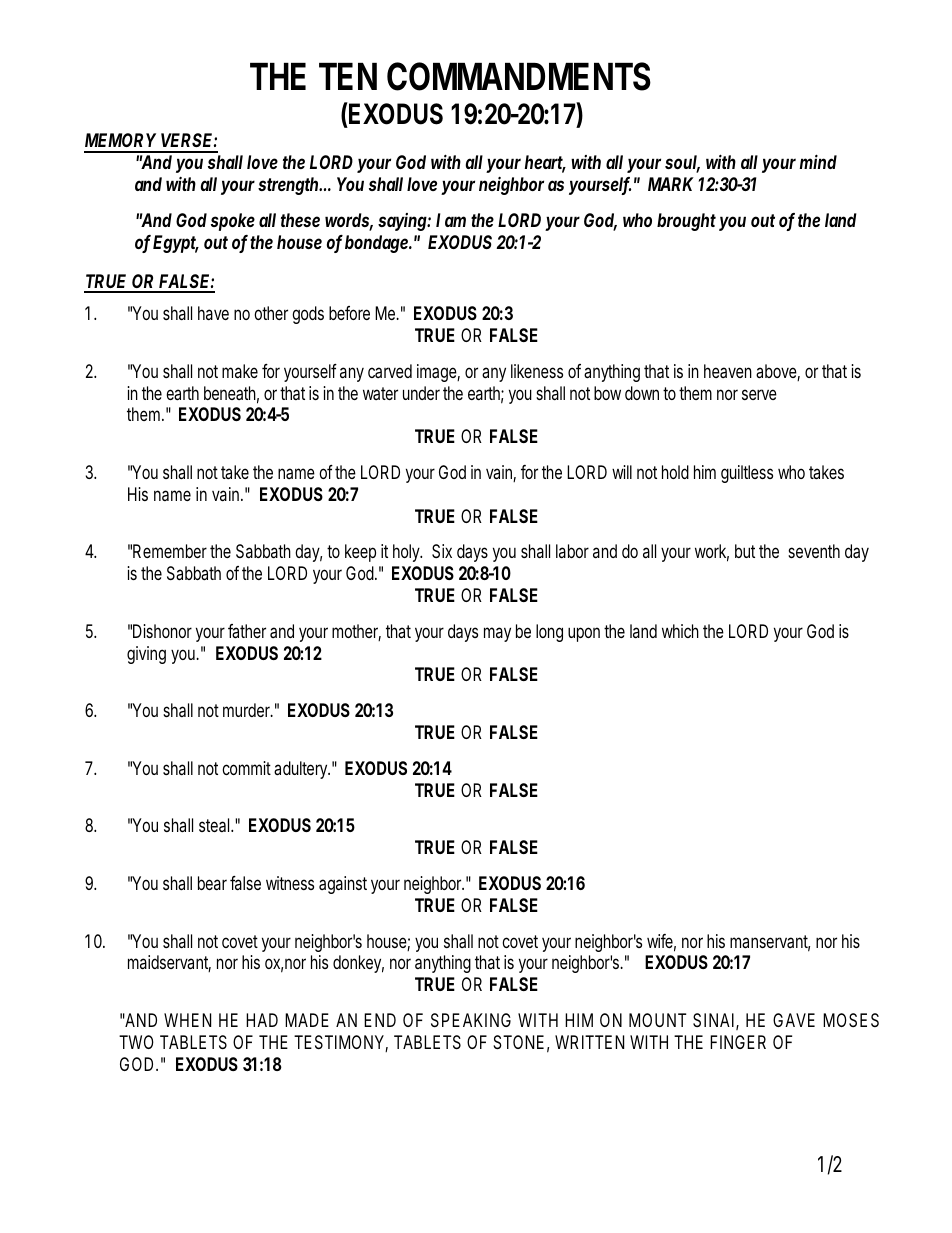 This image has width=952, height=1233. Describe the element at coordinates (376, 244) in the image. I see `bondage` at that location.
